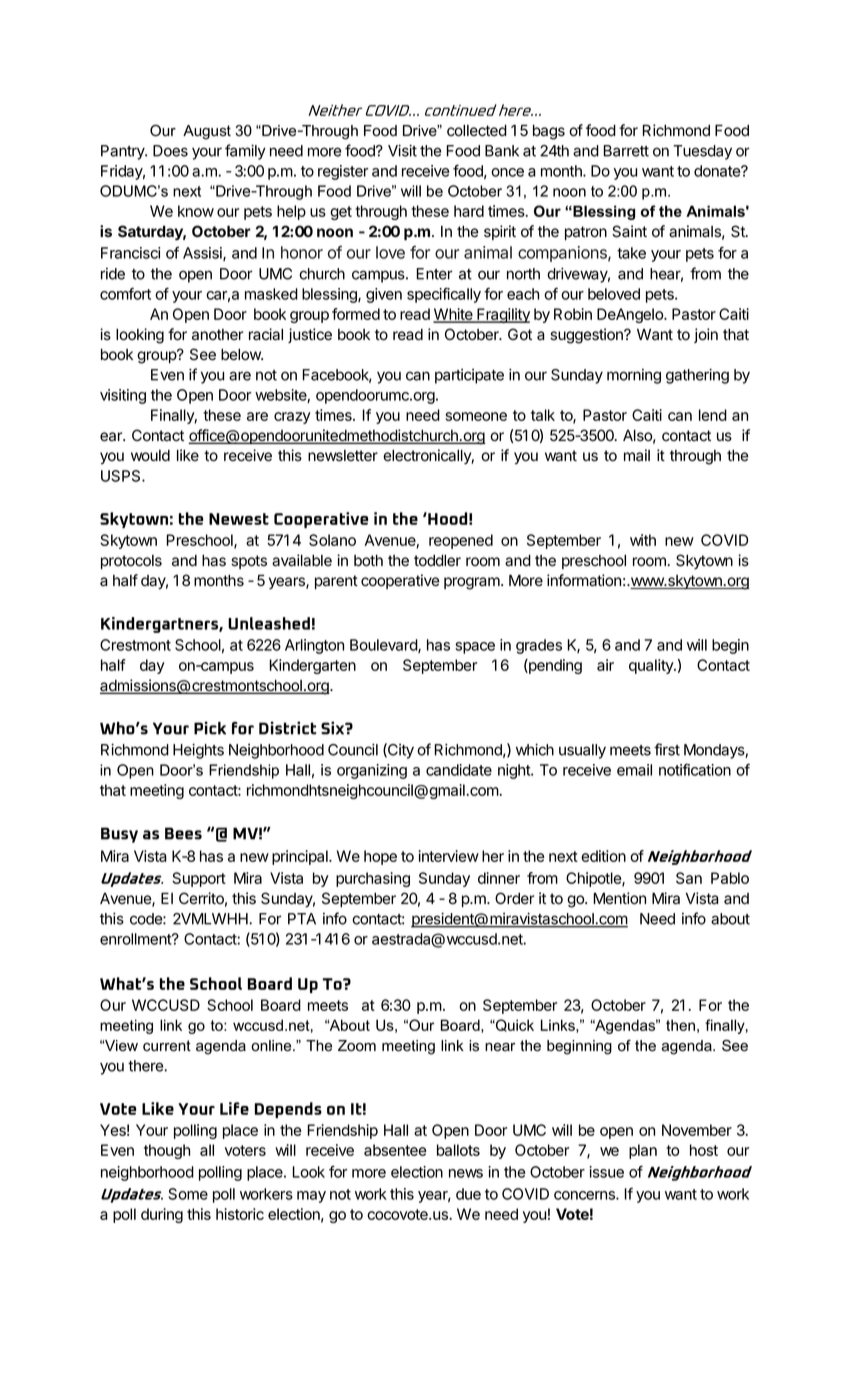  Describe the element at coordinates (170, 151) in the document. I see `Does` at that location.
